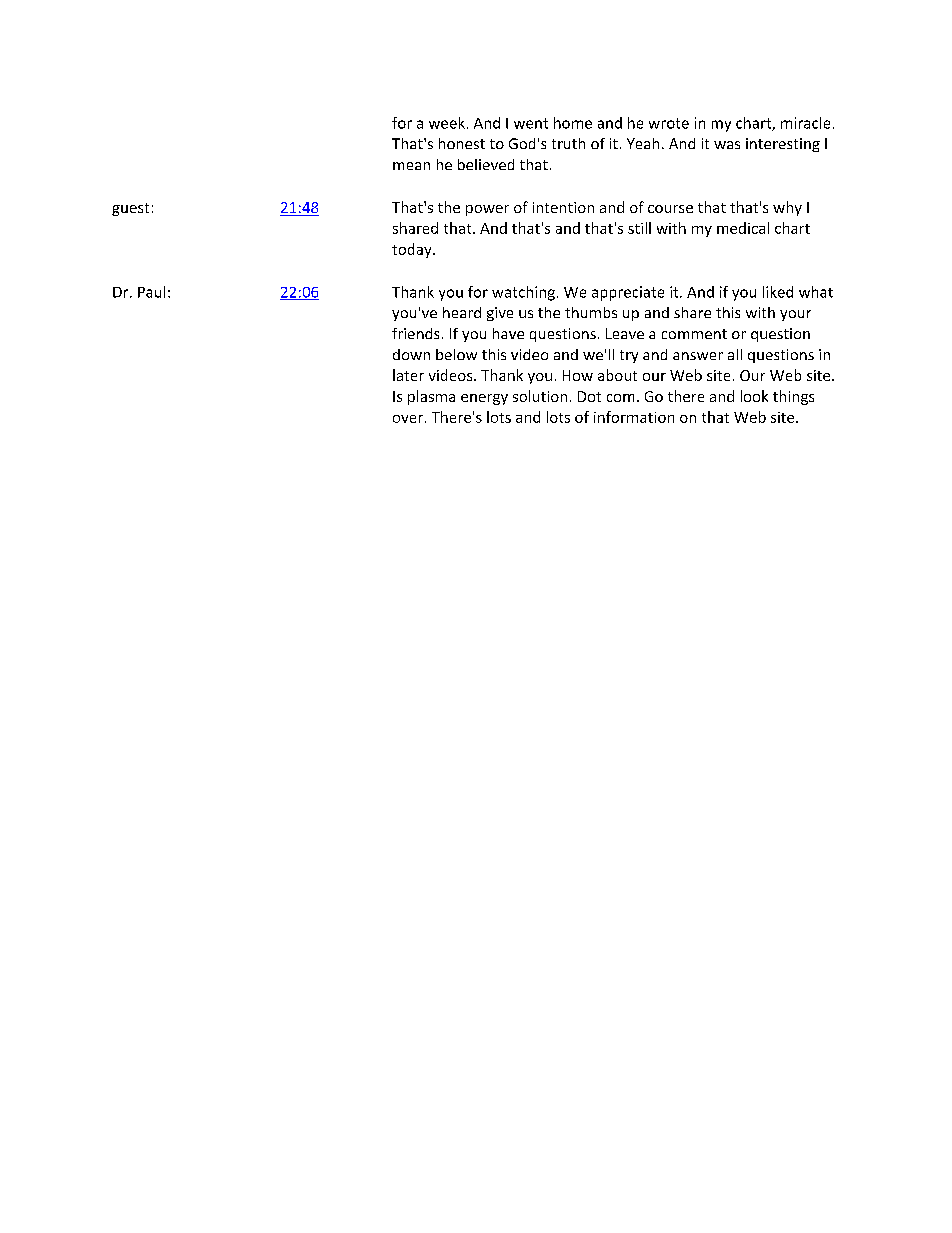  What do you see at coordinates (415, 333) in the screenshot?
I see `friends` at bounding box center [415, 333].
